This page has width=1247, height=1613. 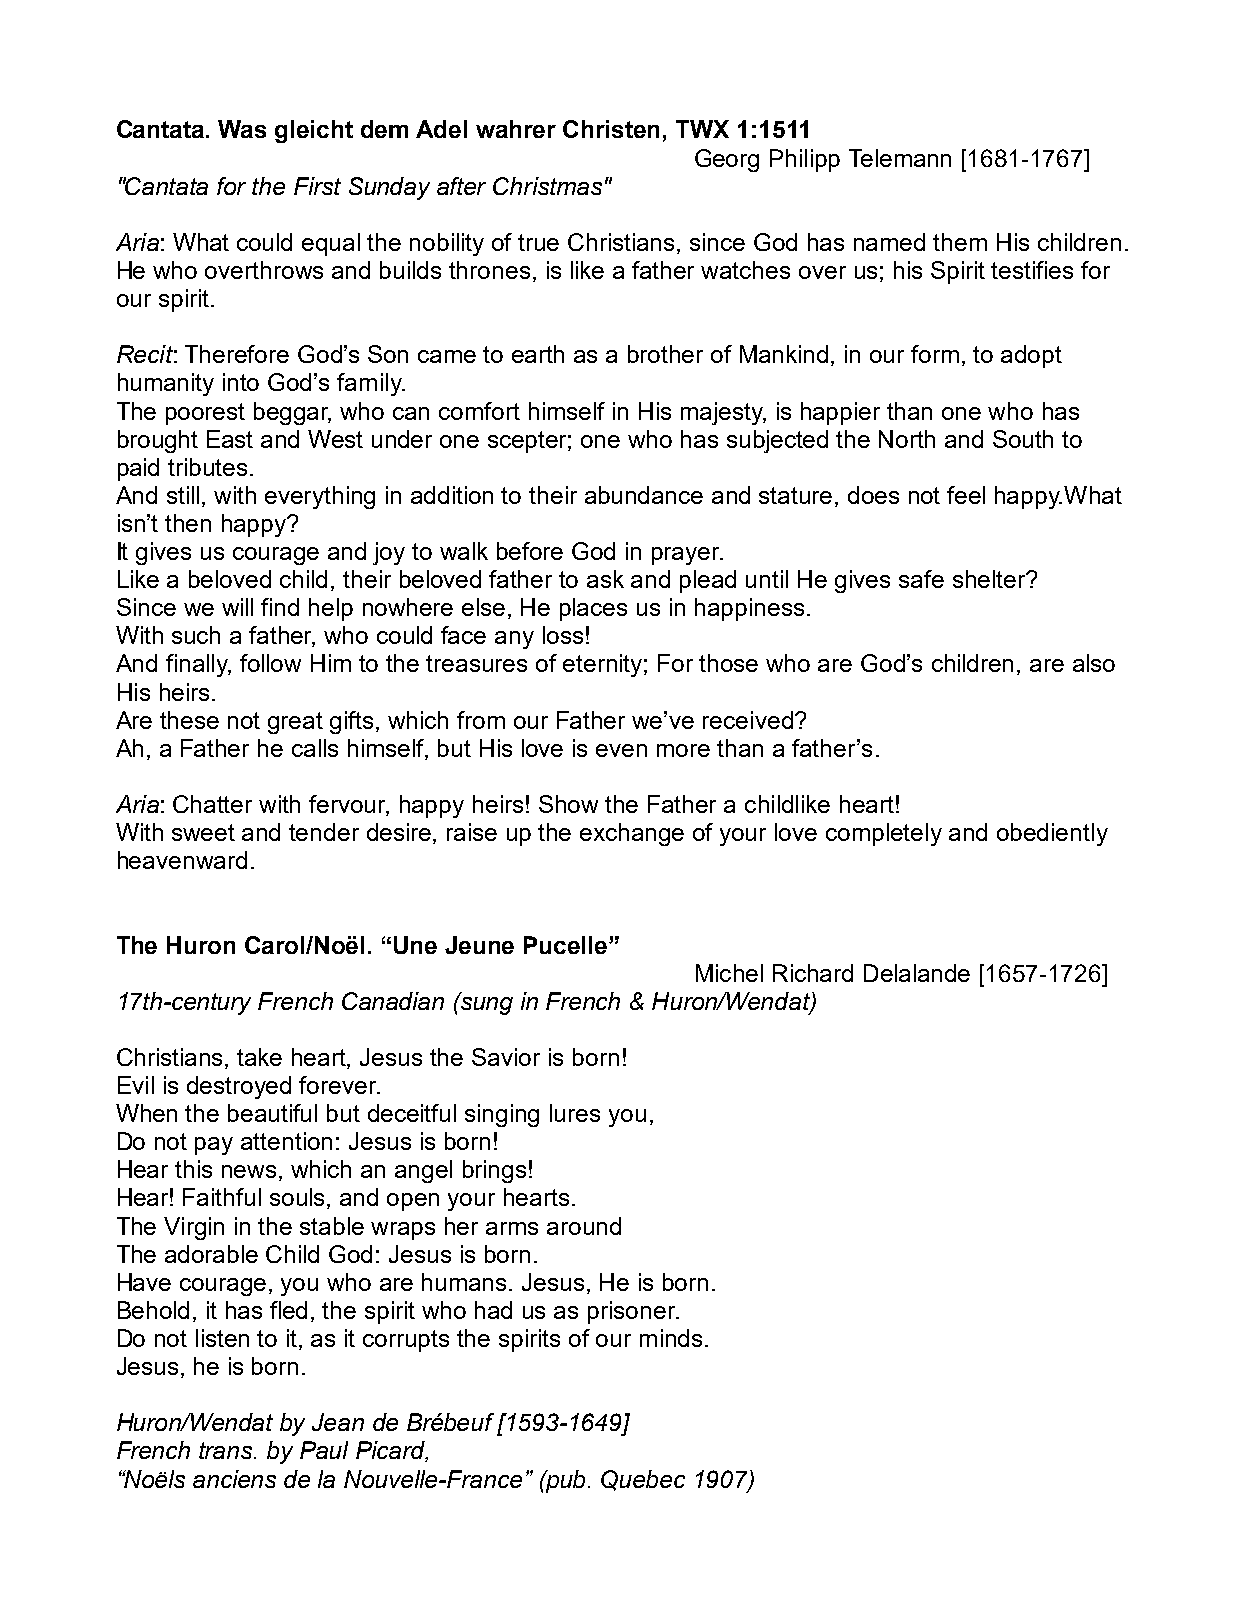 What do you see at coordinates (237, 607) in the page?
I see `will` at bounding box center [237, 607].
